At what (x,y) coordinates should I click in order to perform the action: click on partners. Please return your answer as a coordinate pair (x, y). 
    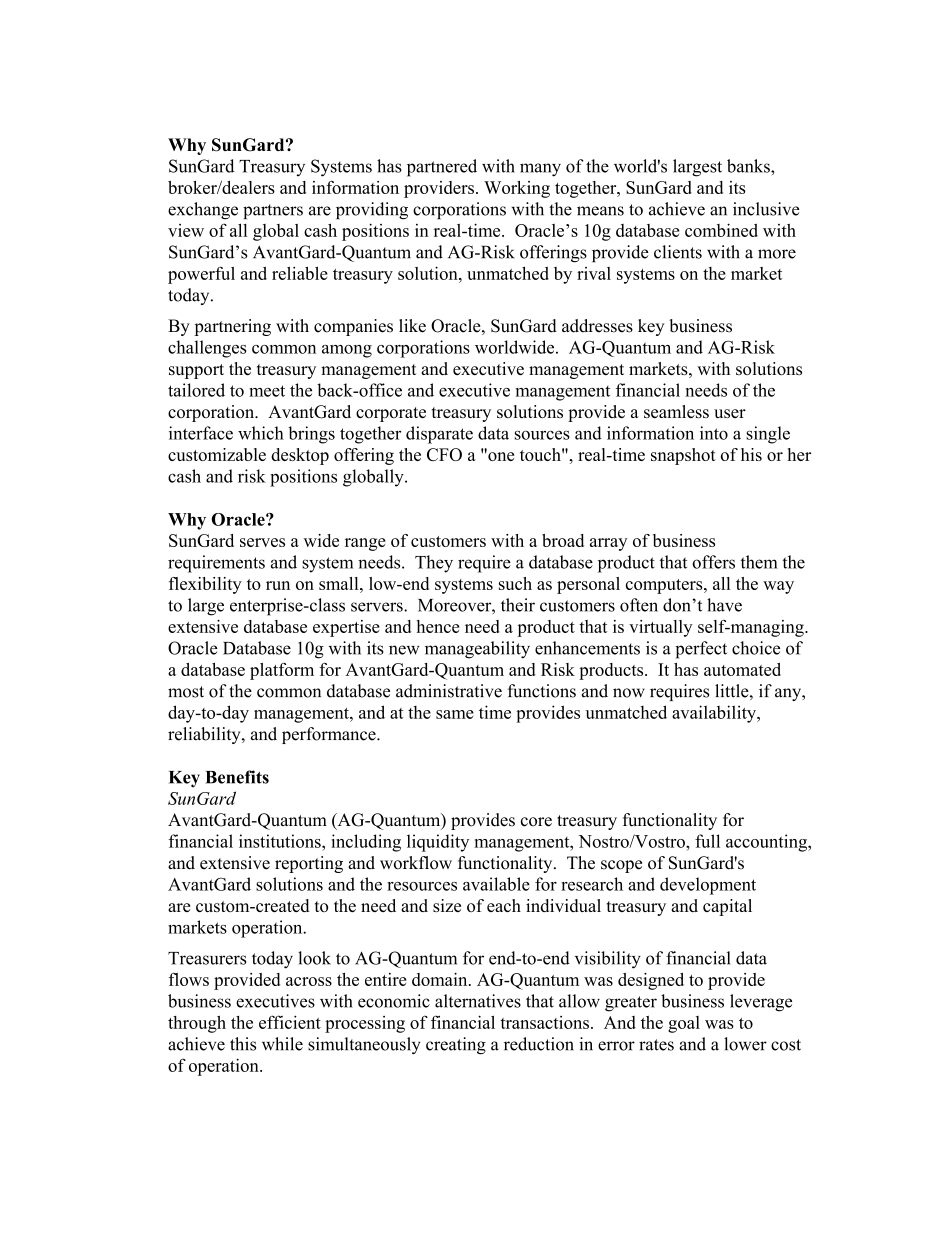
    Looking at the image, I should click on (273, 211).
